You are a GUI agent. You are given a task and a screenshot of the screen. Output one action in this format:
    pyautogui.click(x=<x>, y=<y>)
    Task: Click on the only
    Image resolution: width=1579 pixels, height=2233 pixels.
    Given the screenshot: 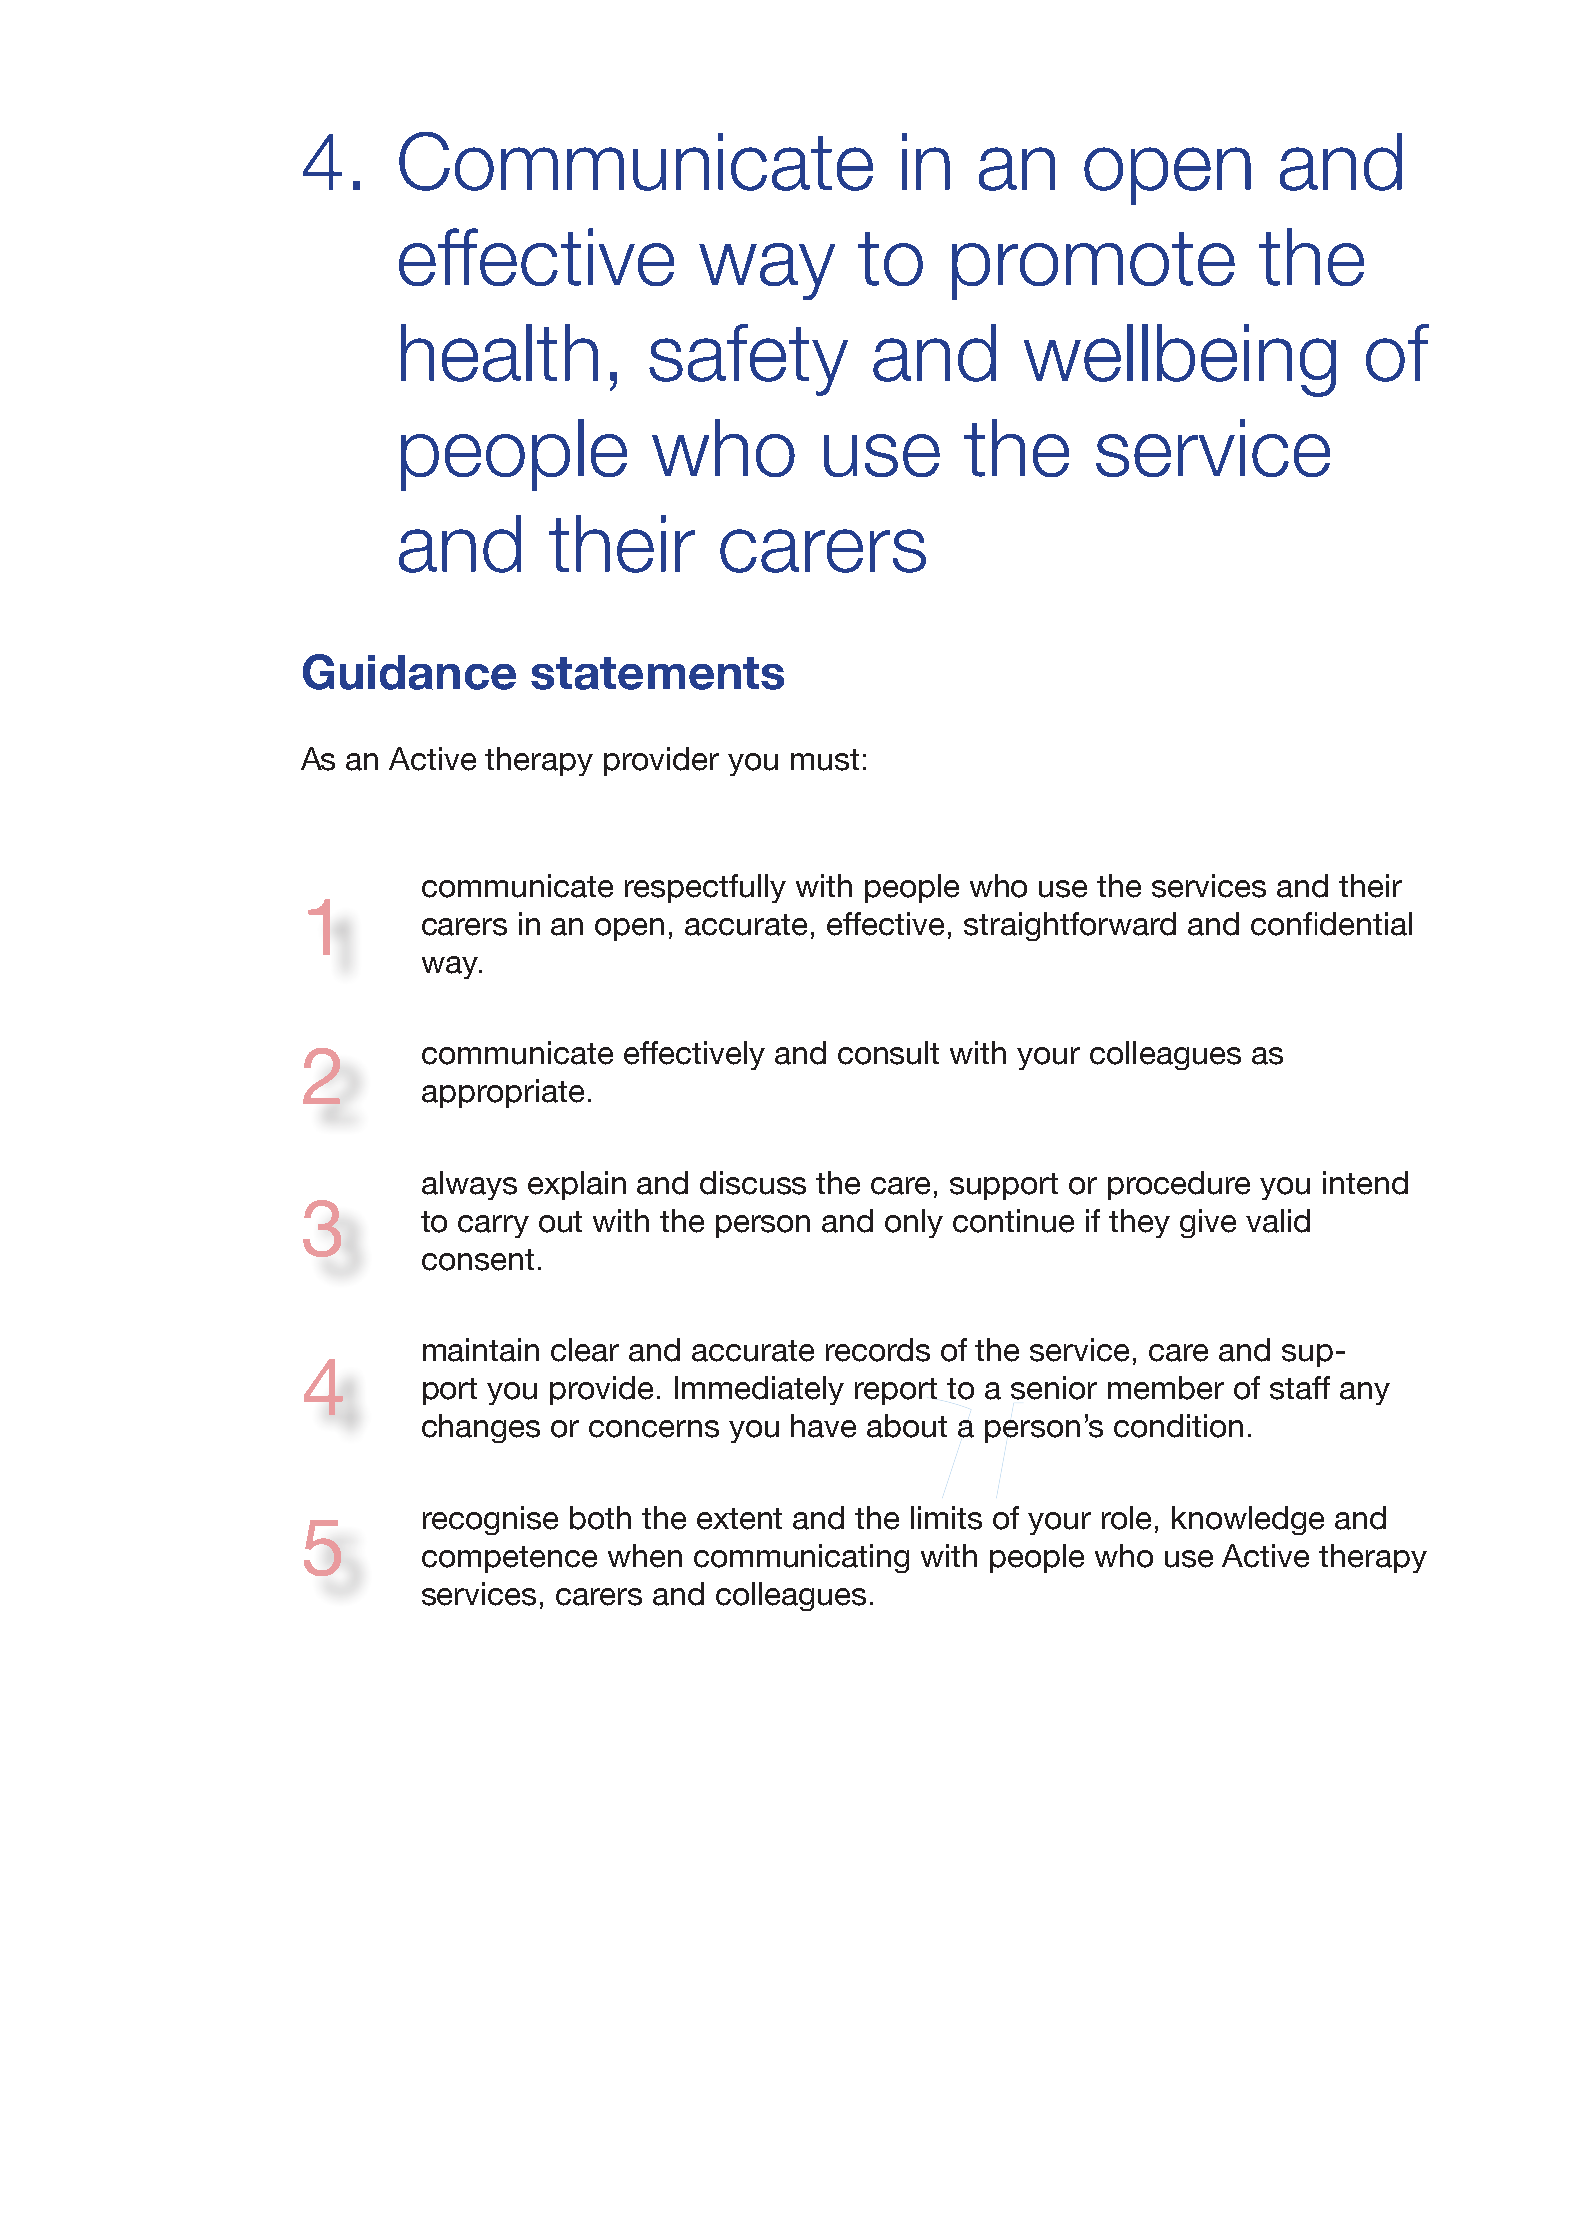 What is the action you would take?
    pyautogui.click(x=914, y=1223)
